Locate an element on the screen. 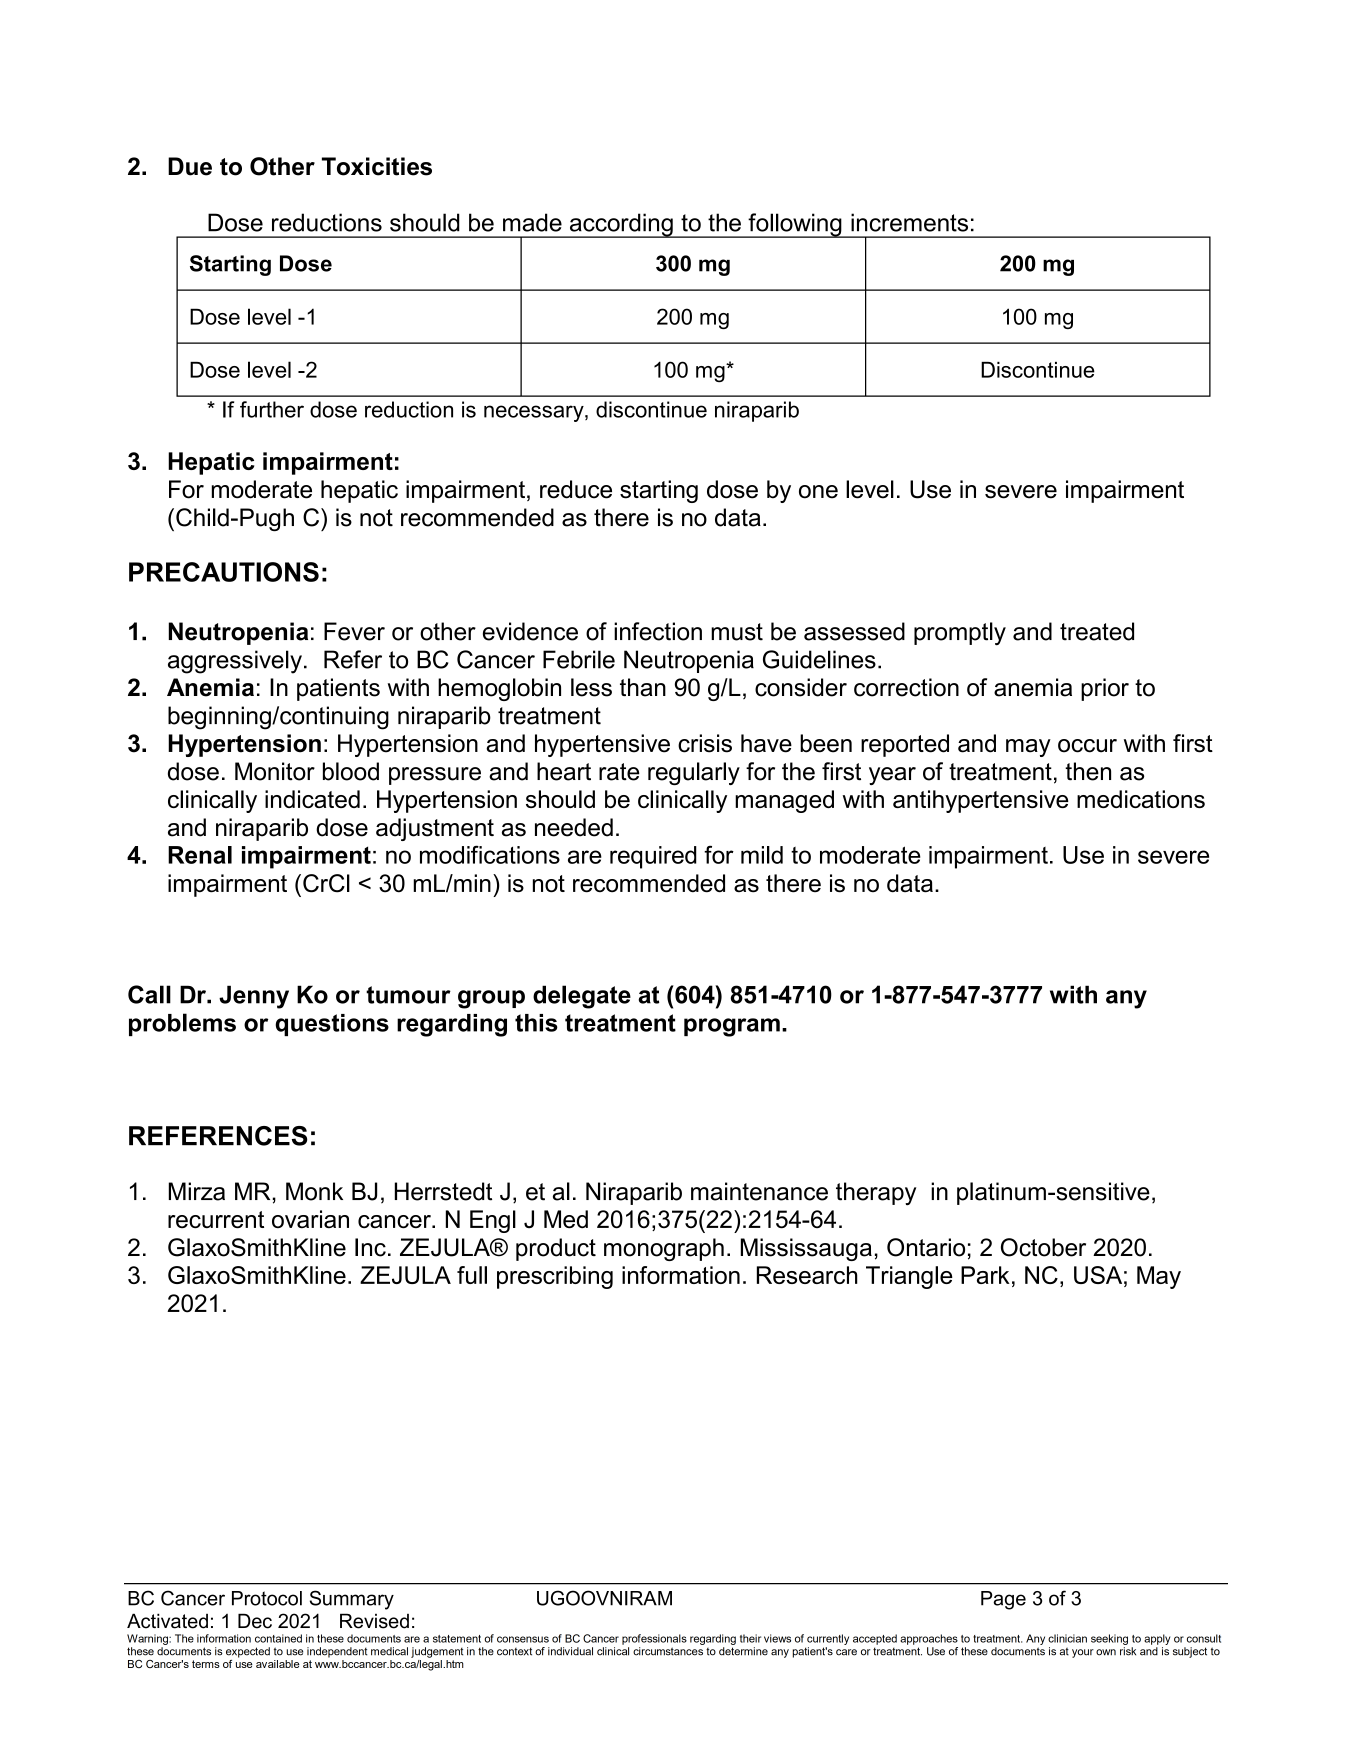 Image resolution: width=1352 pixels, height=1750 pixels. contained is located at coordinates (278, 1638).
